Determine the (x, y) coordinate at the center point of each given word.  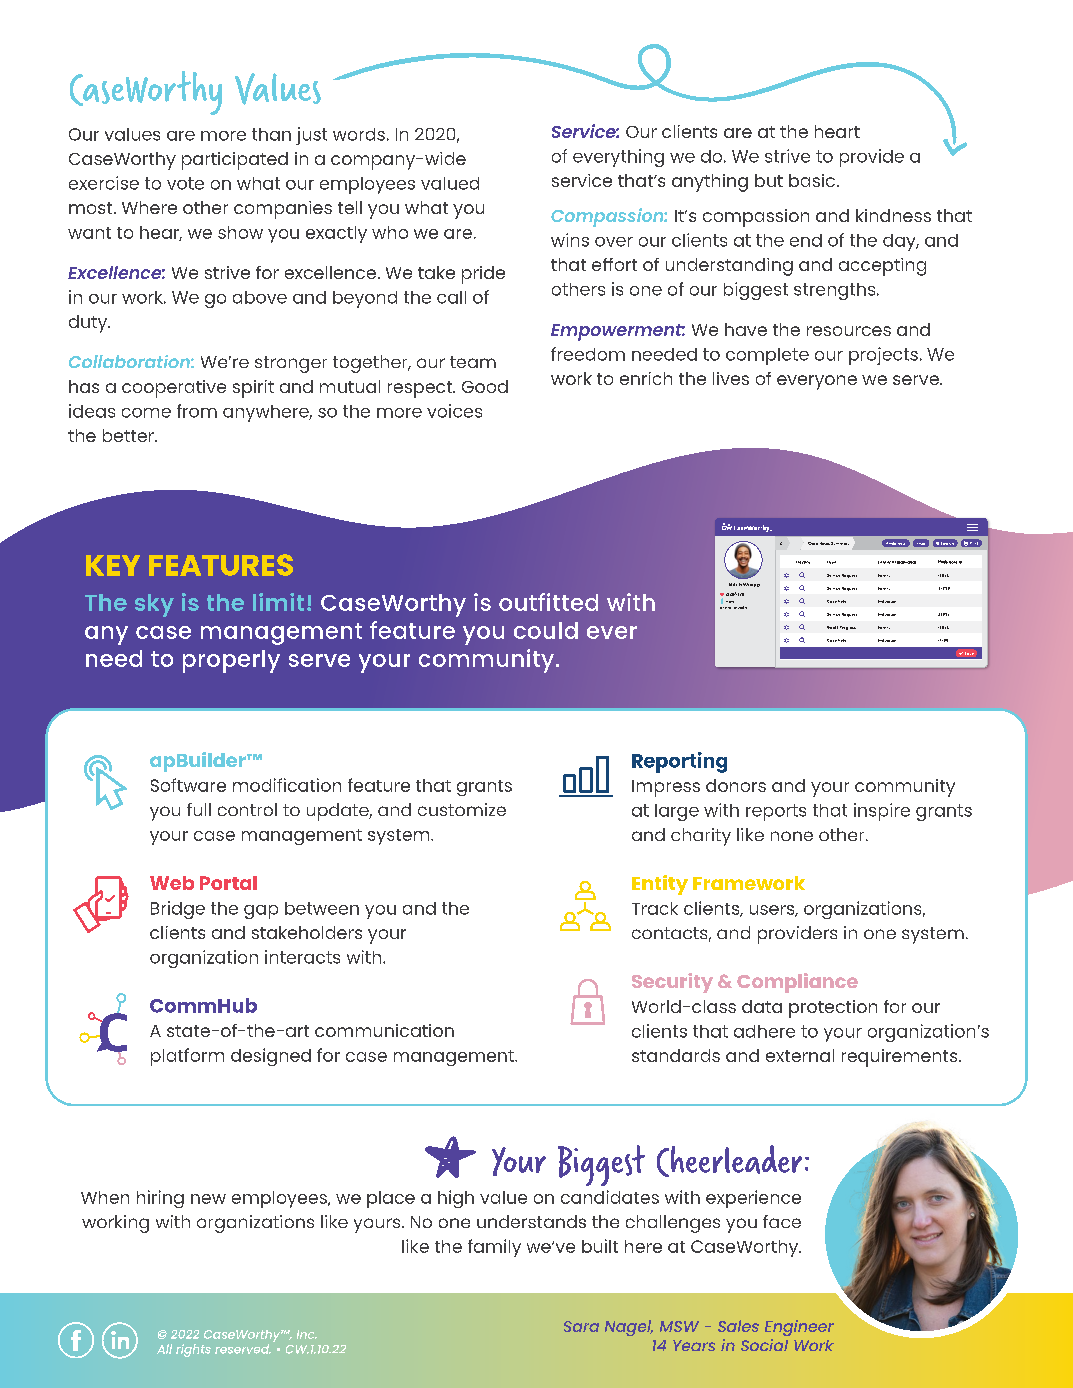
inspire (882, 812)
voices (454, 411)
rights (193, 1350)
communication (384, 1030)
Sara (581, 1326)
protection (833, 1009)
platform (187, 1057)
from (197, 411)
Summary (840, 543)
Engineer (799, 1328)
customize (462, 809)
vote (185, 183)
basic (812, 180)
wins (570, 240)
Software (188, 785)
